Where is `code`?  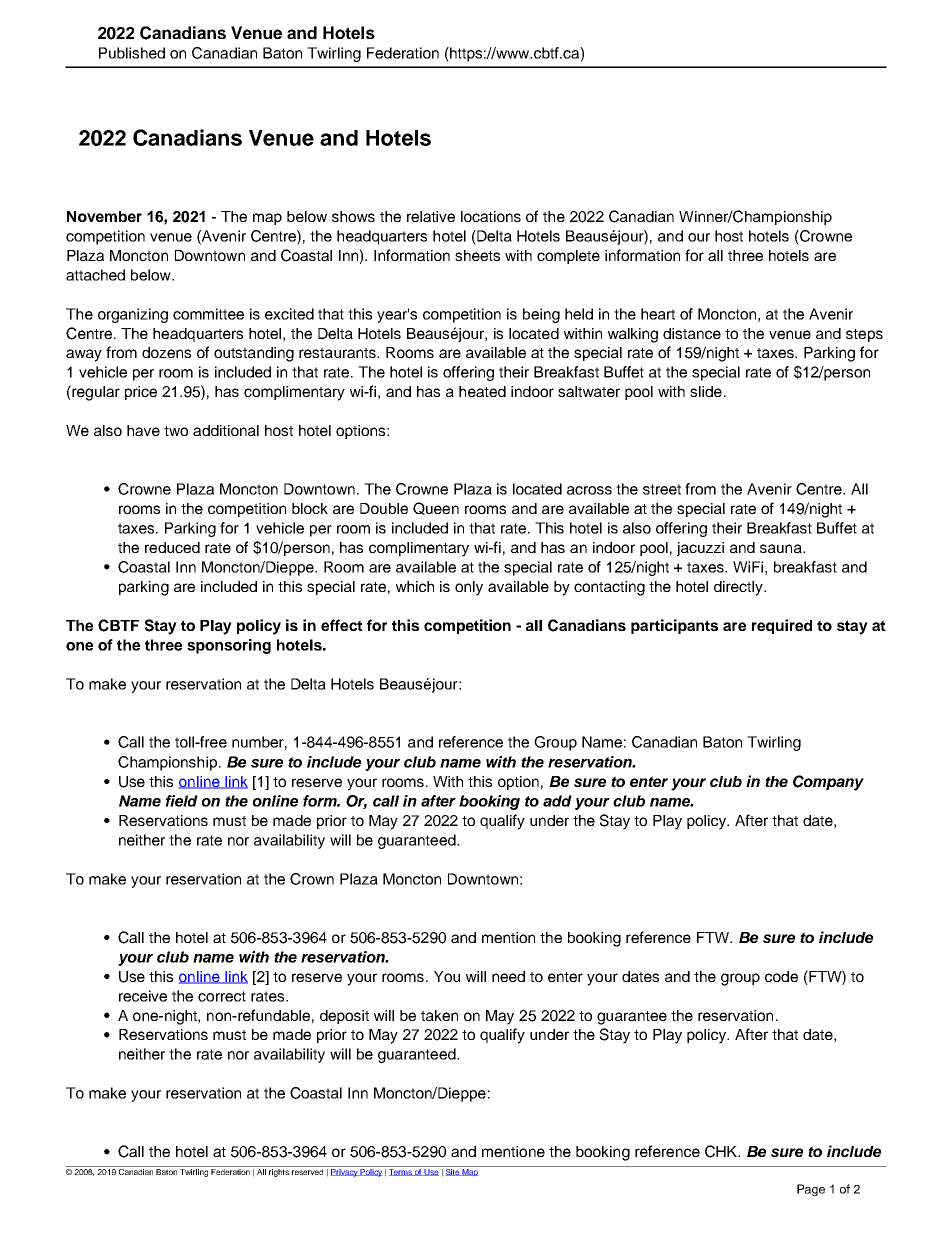
code is located at coordinates (781, 976).
